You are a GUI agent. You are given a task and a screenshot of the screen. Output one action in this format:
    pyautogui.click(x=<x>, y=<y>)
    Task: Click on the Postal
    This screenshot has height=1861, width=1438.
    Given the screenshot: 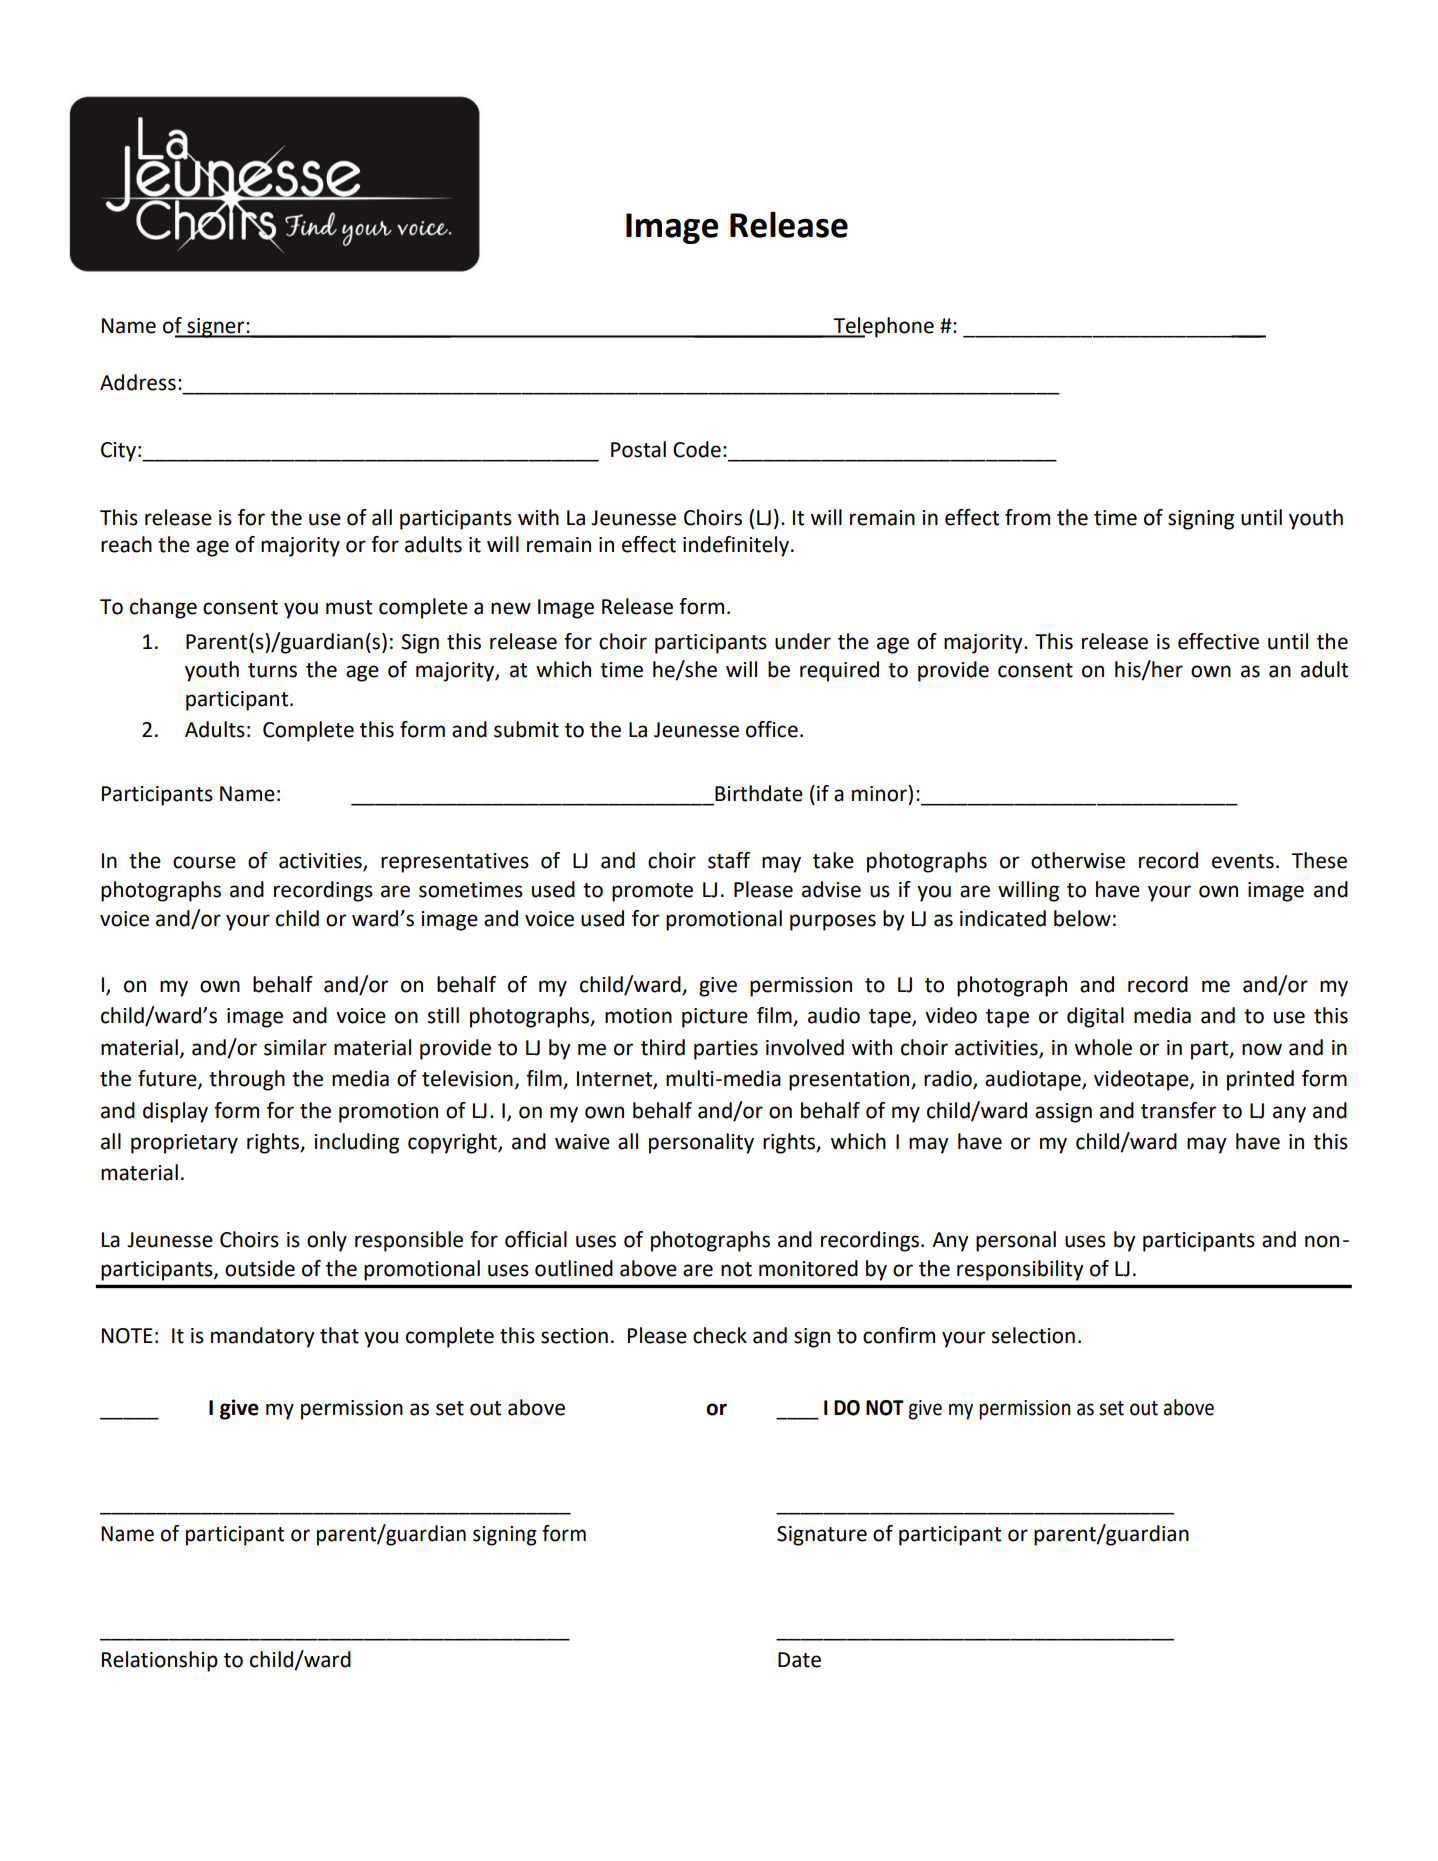 What is the action you would take?
    pyautogui.click(x=638, y=449)
